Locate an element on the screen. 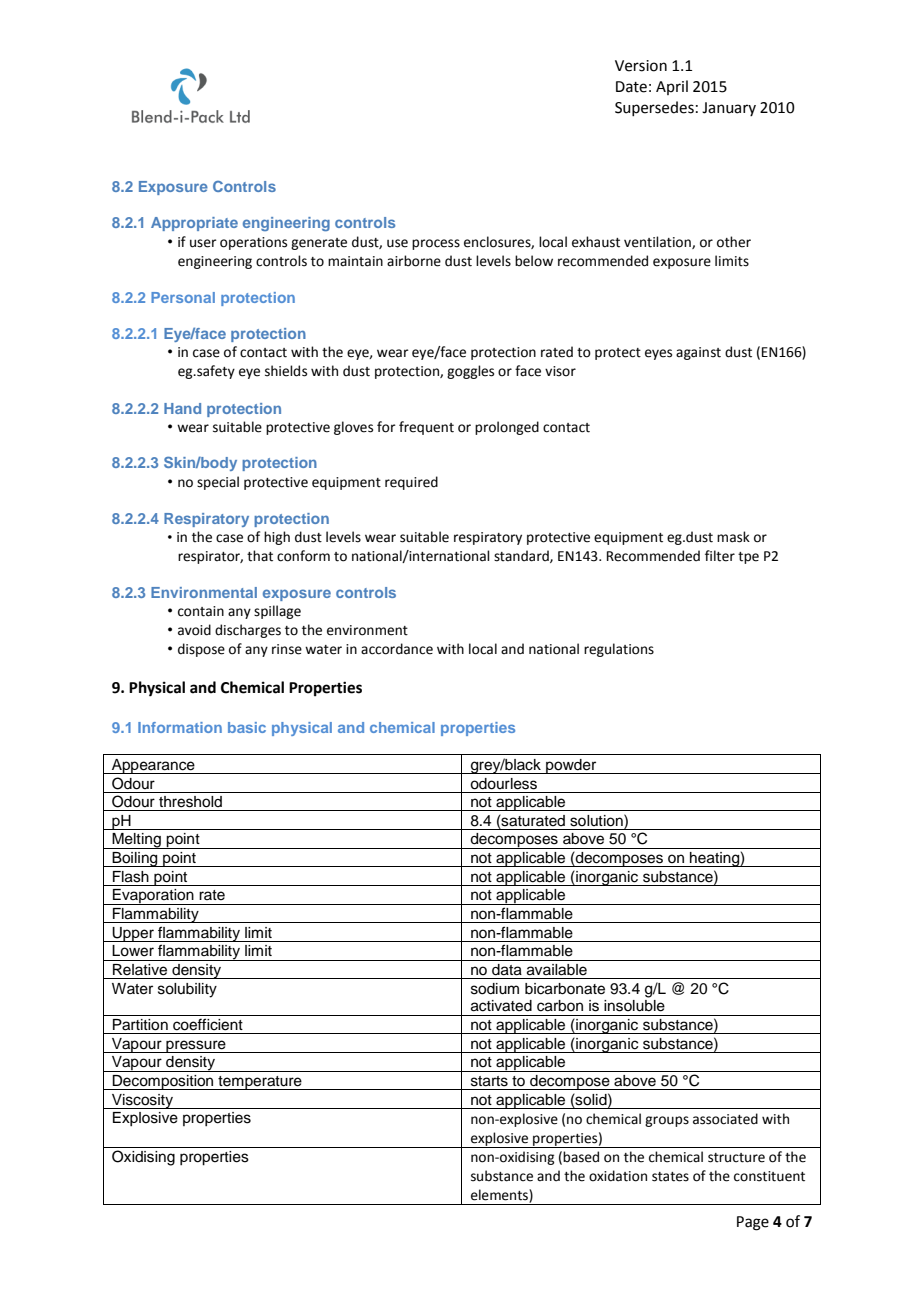 This screenshot has width=924, height=1308. dispose is located at coordinates (201, 650).
